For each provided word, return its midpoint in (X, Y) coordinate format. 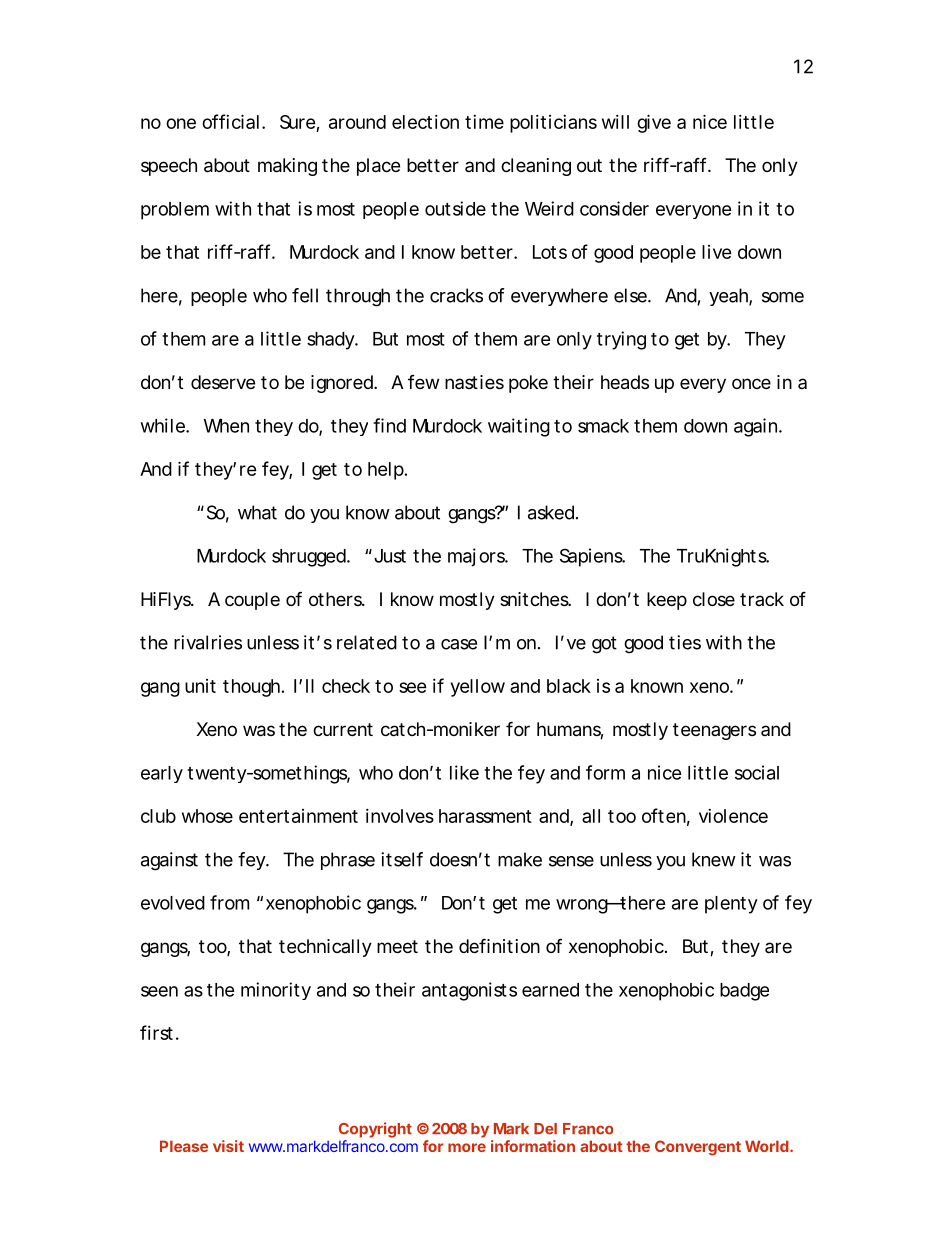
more (467, 1147)
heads (625, 382)
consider (614, 208)
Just (388, 556)
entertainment (298, 816)
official (230, 121)
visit (228, 1146)
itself (402, 859)
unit (200, 686)
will (615, 122)
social (757, 772)
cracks (456, 295)
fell (305, 295)
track (762, 599)
